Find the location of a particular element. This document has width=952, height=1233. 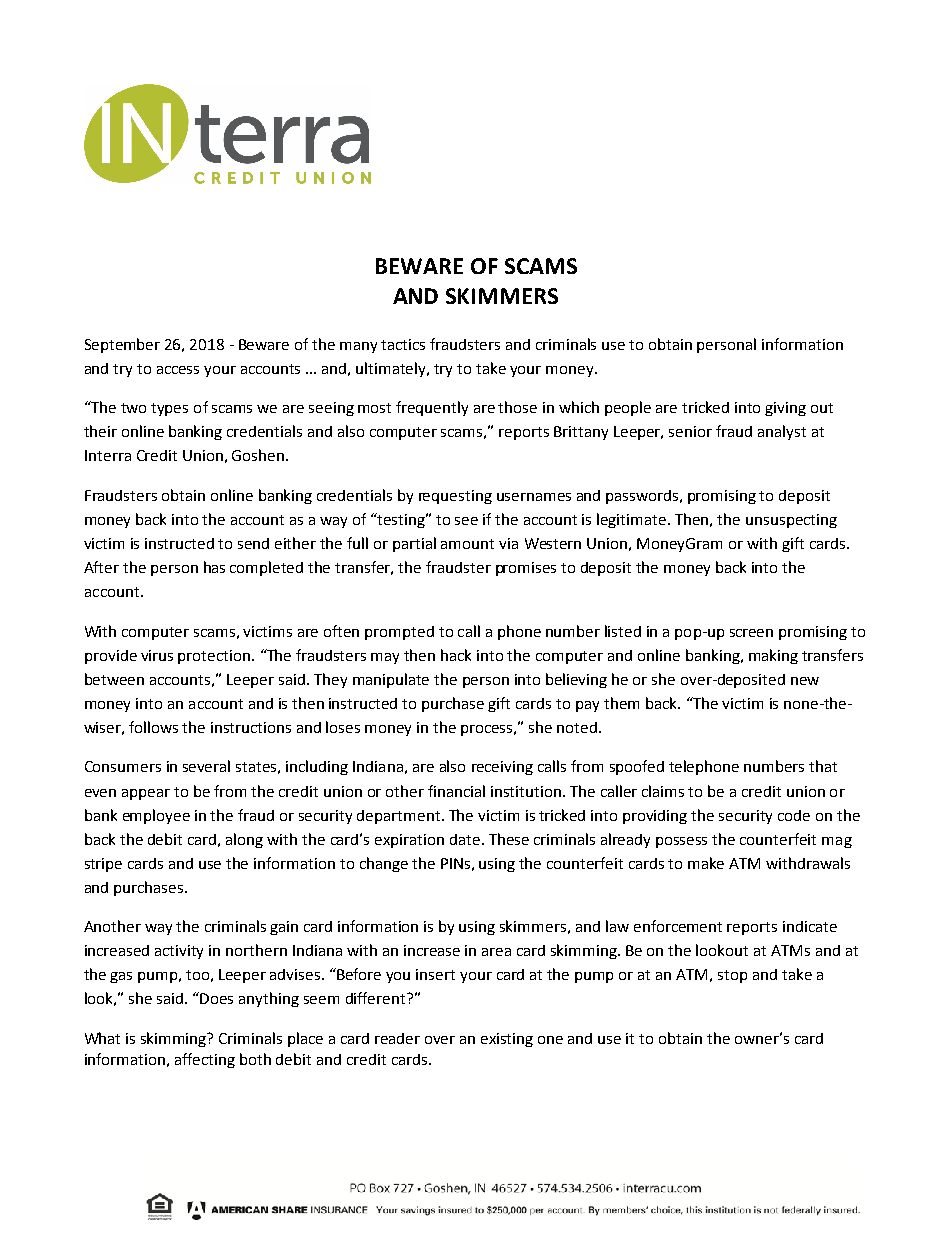

existing is located at coordinates (507, 1040).
